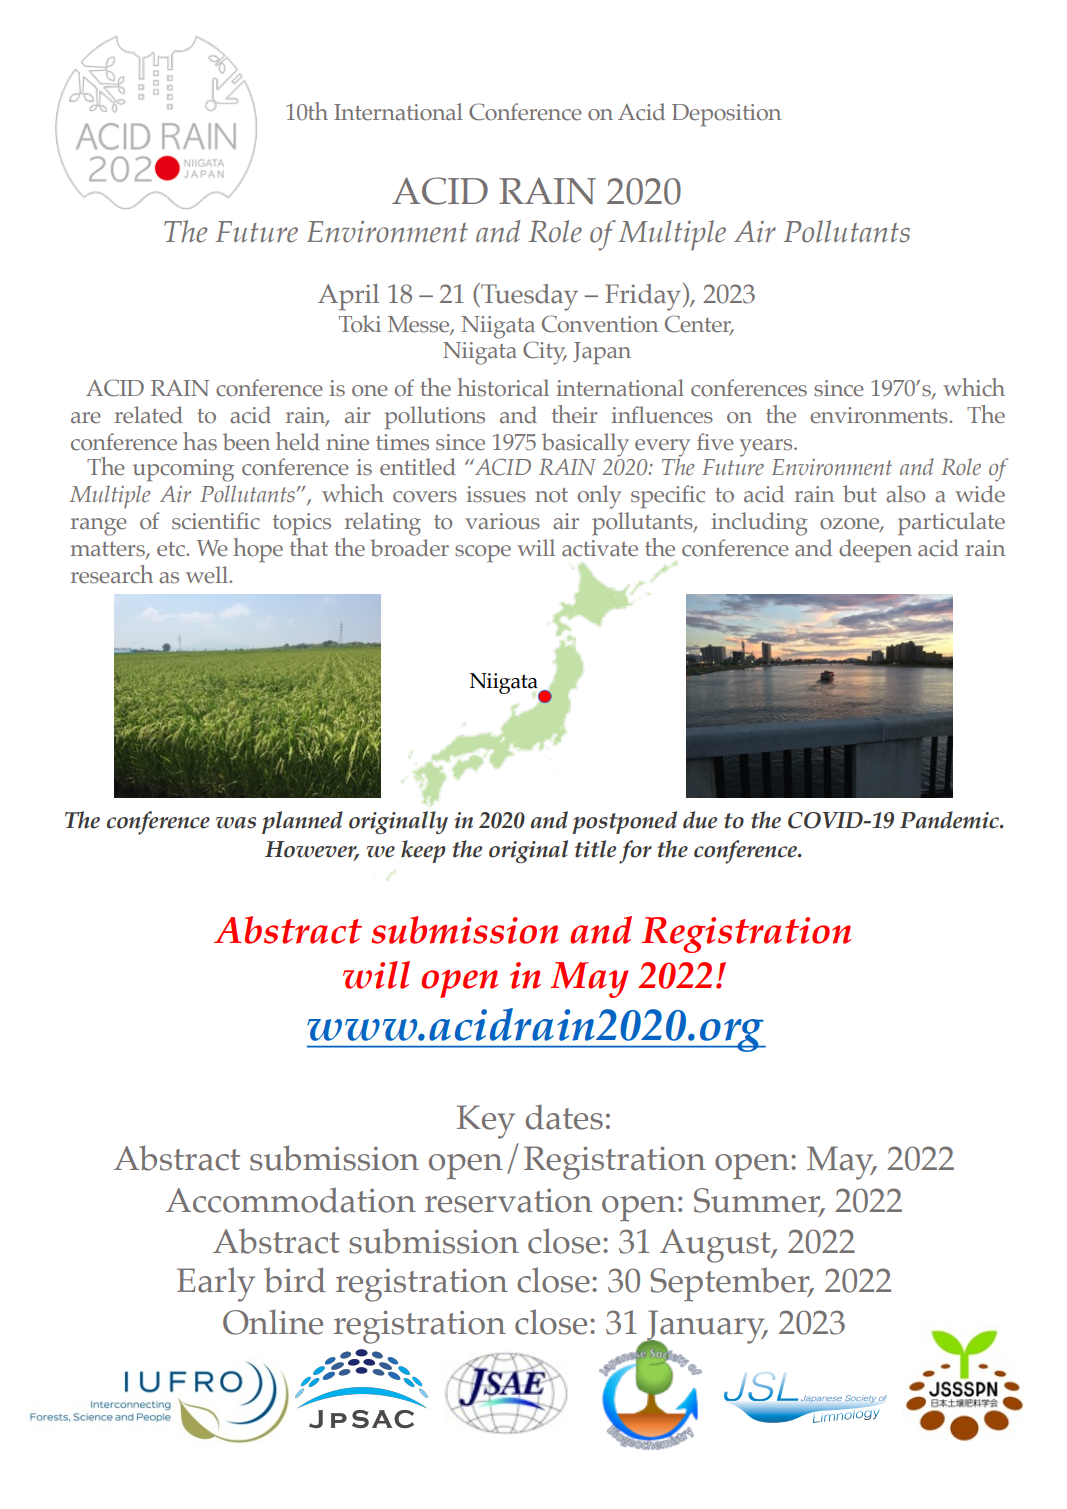 Image resolution: width=1067 pixels, height=1509 pixels. I want to click on but, so click(860, 494).
